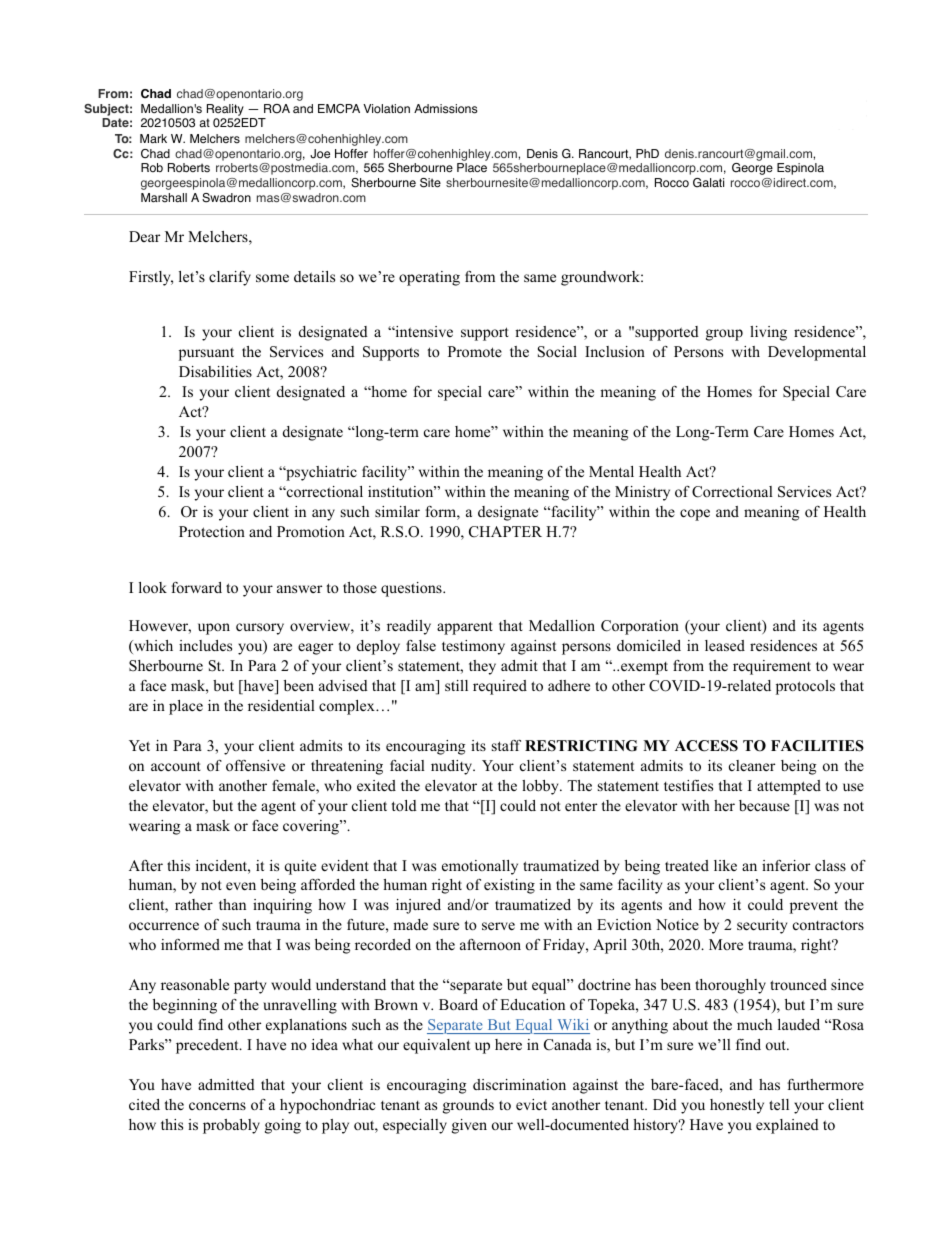  Describe the element at coordinates (768, 333) in the page. I see `living` at that location.
